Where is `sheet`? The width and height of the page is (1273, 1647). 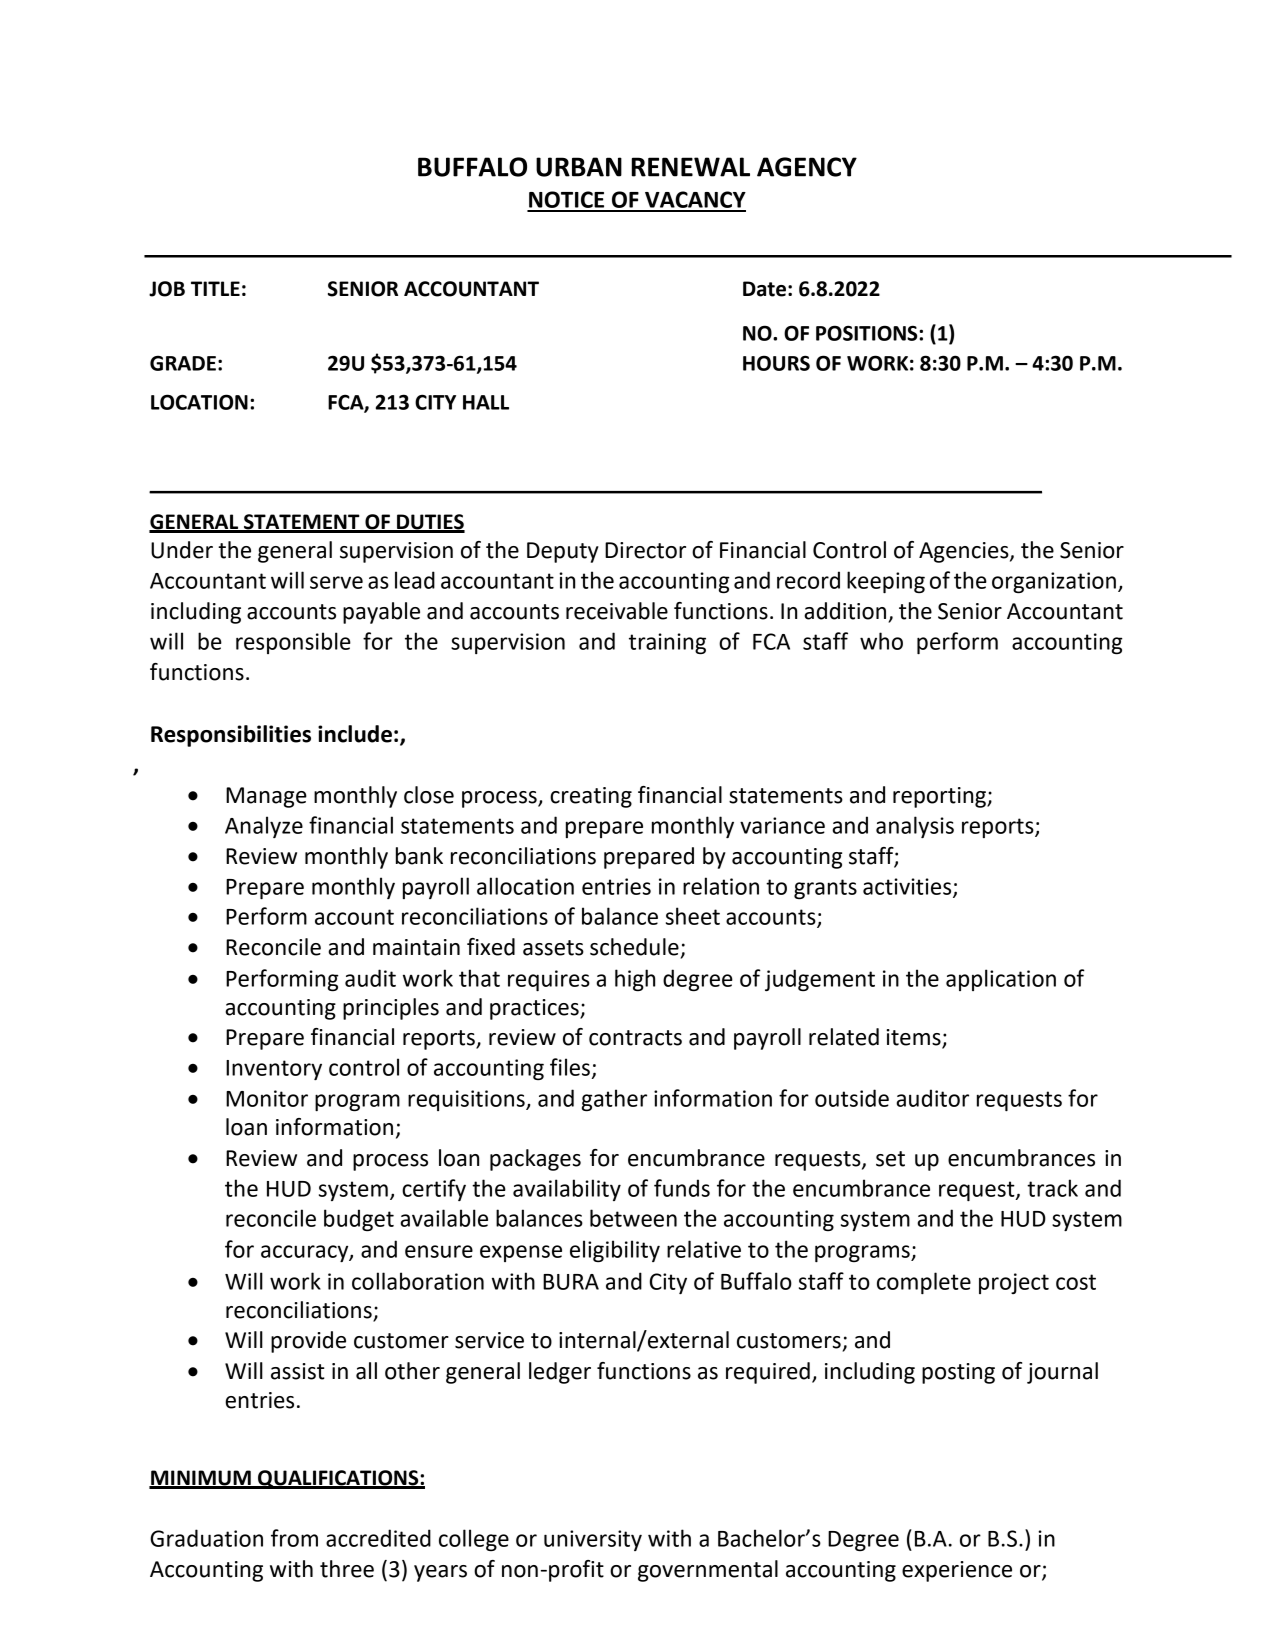
sheet is located at coordinates (693, 916).
